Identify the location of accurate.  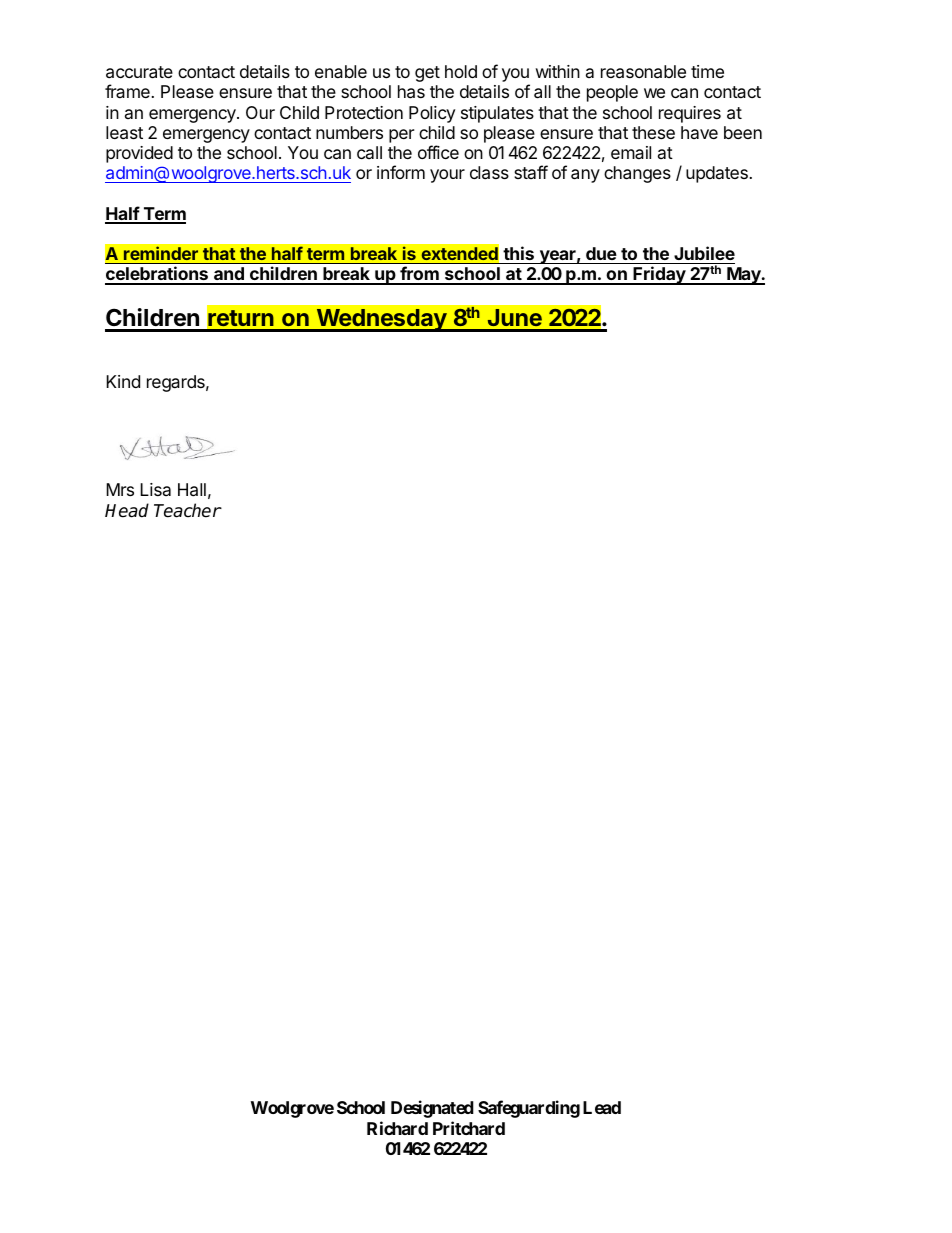
(139, 72).
